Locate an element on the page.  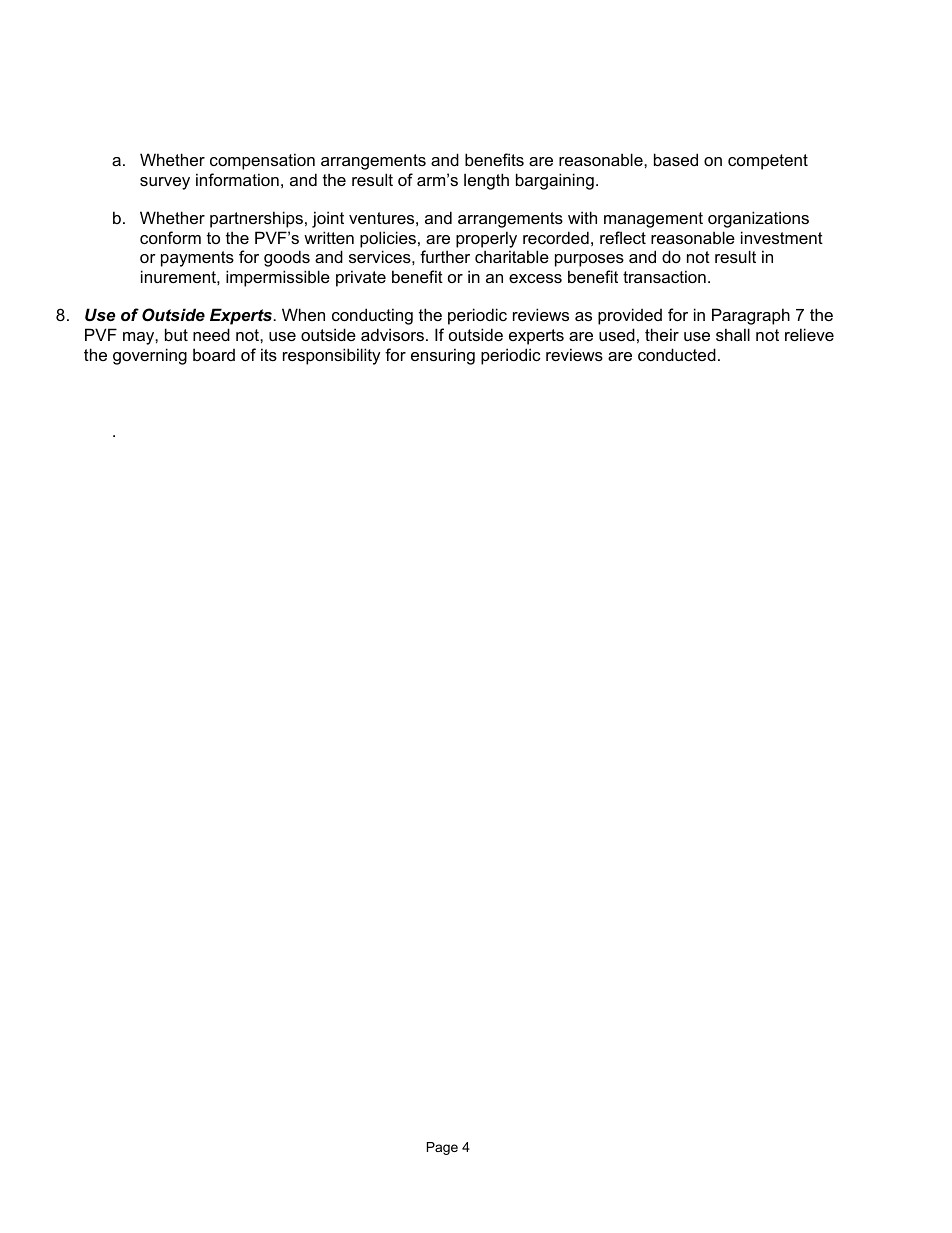
information is located at coordinates (237, 179).
